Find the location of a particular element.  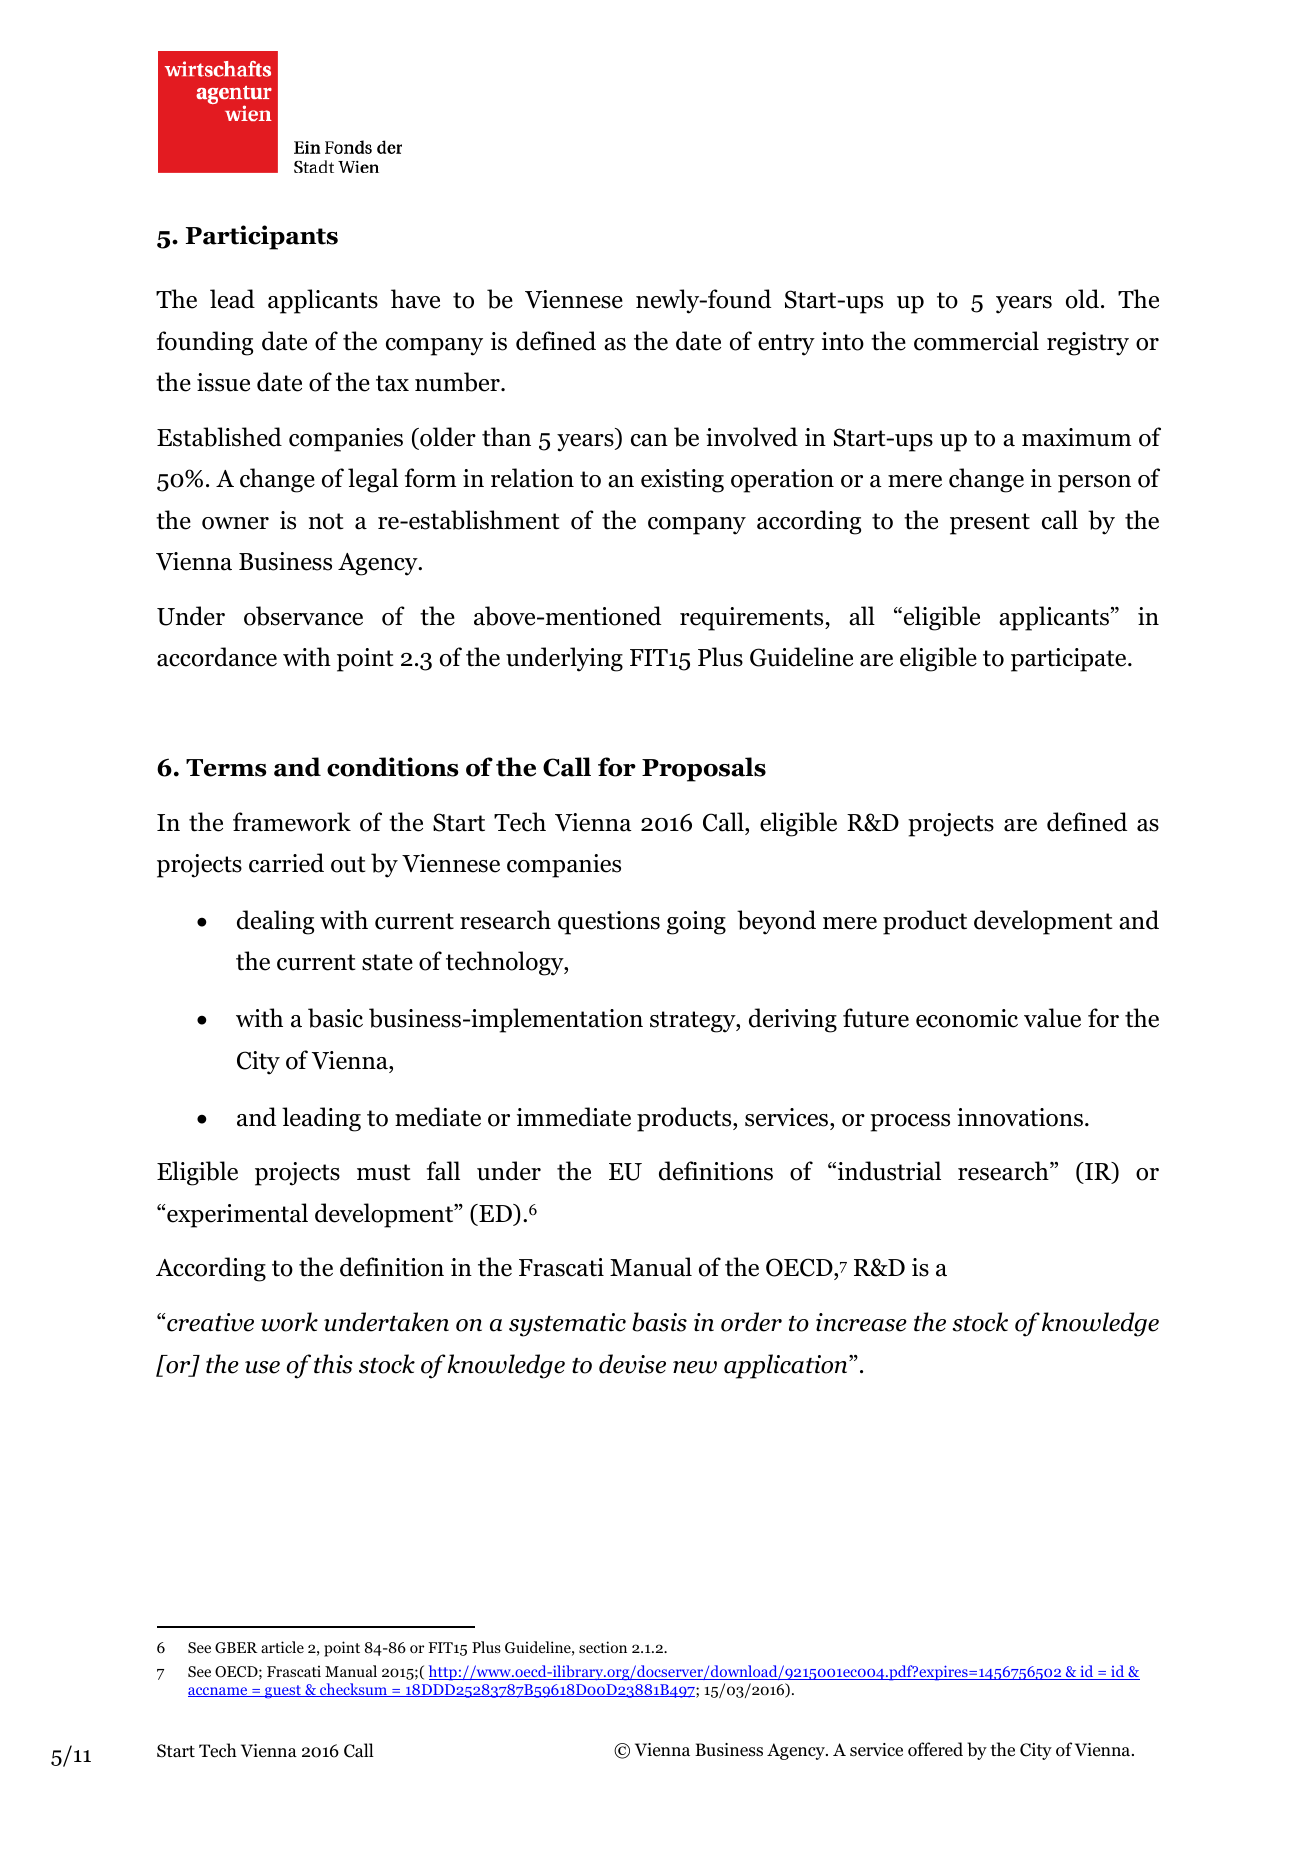

guest is located at coordinates (283, 1692).
